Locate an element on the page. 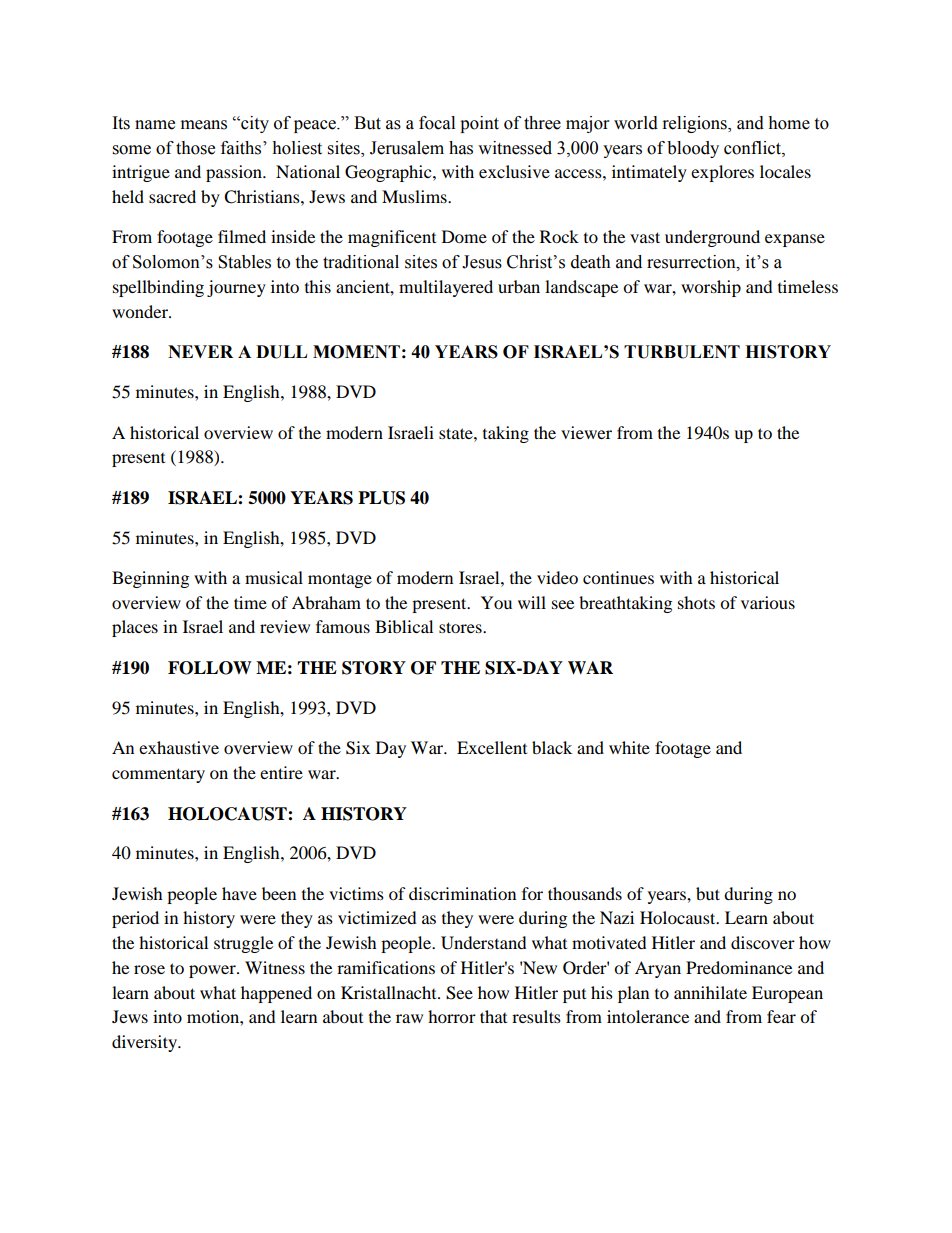 The width and height of the document is (952, 1233). power is located at coordinates (213, 971).
